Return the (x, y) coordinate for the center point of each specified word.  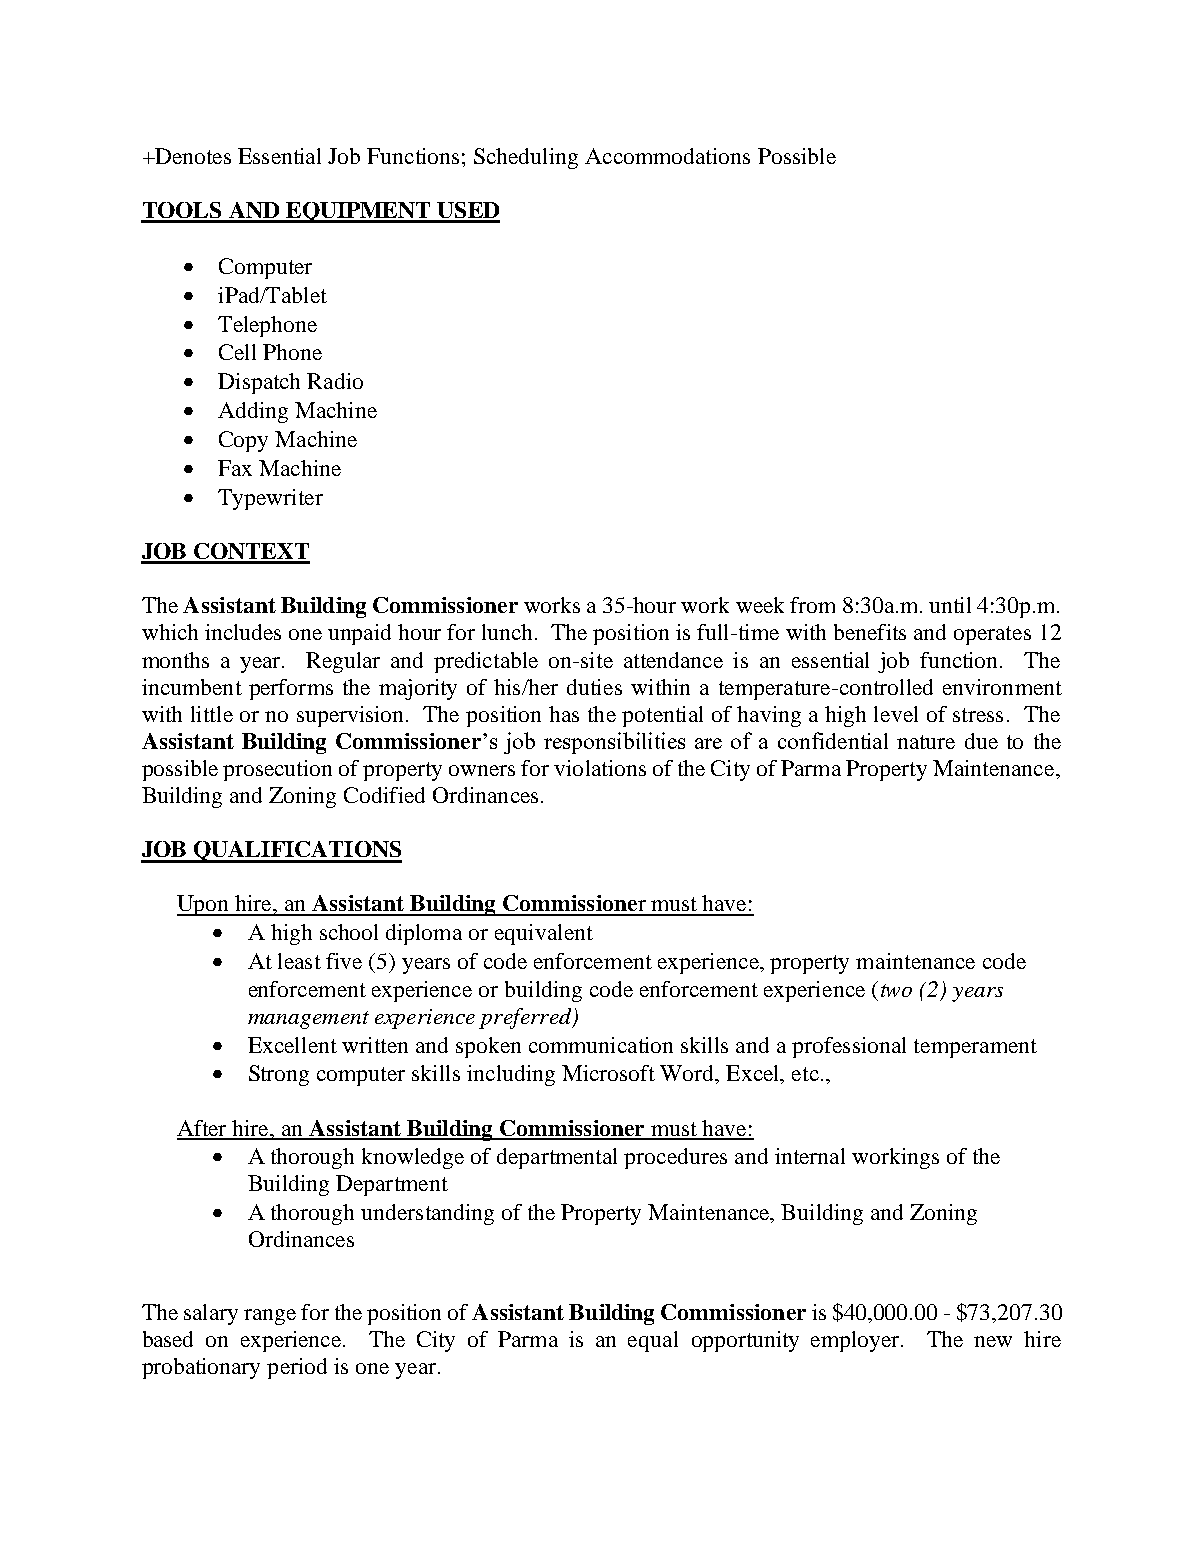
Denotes (192, 156)
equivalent (544, 934)
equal (653, 1341)
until (950, 605)
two (896, 990)
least (299, 961)
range (270, 1317)
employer (857, 1341)
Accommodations (667, 156)
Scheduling (526, 158)
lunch (509, 632)
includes (243, 632)
